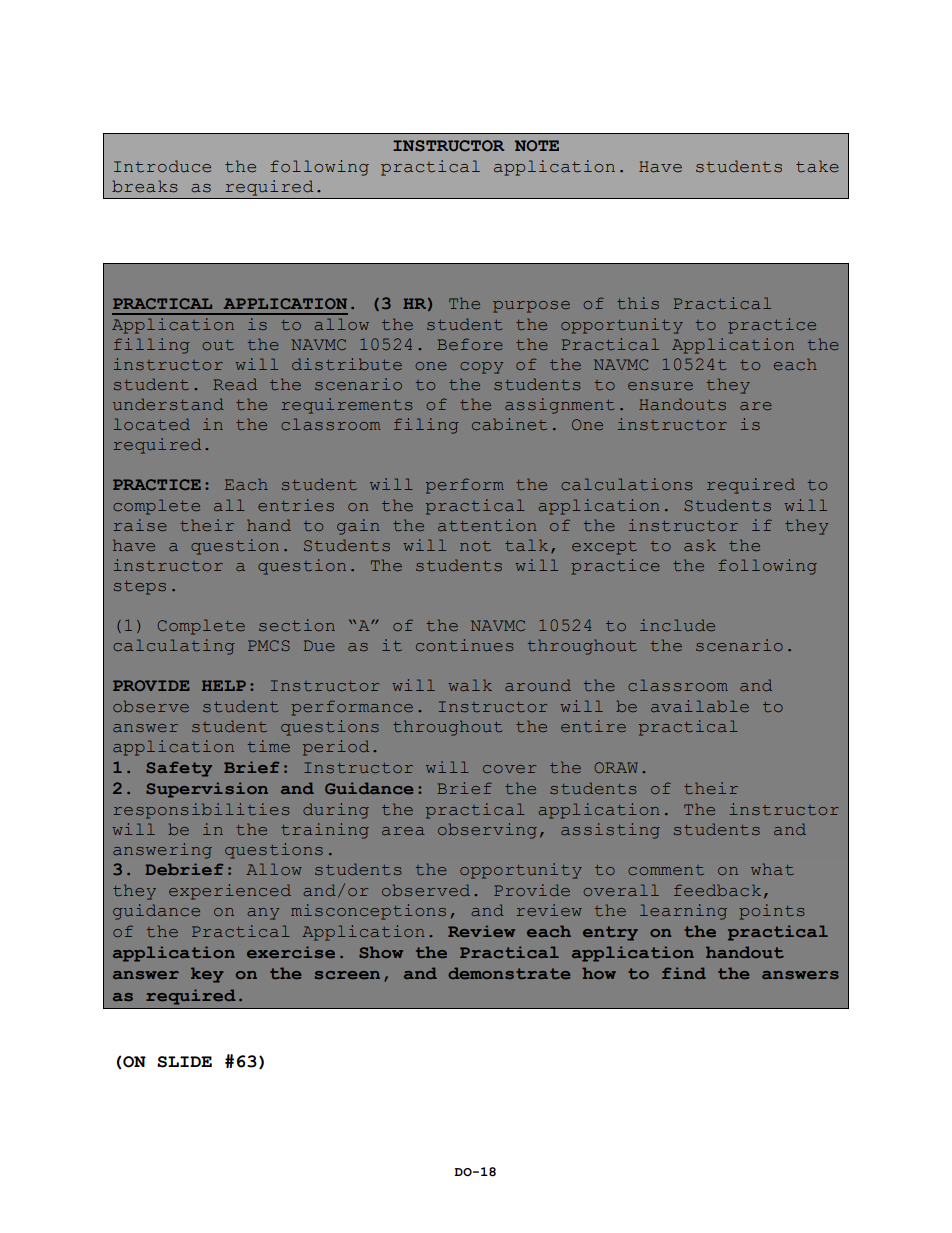 This screenshot has height=1233, width=952. Describe the element at coordinates (224, 685) in the screenshot. I see `HELP` at that location.
